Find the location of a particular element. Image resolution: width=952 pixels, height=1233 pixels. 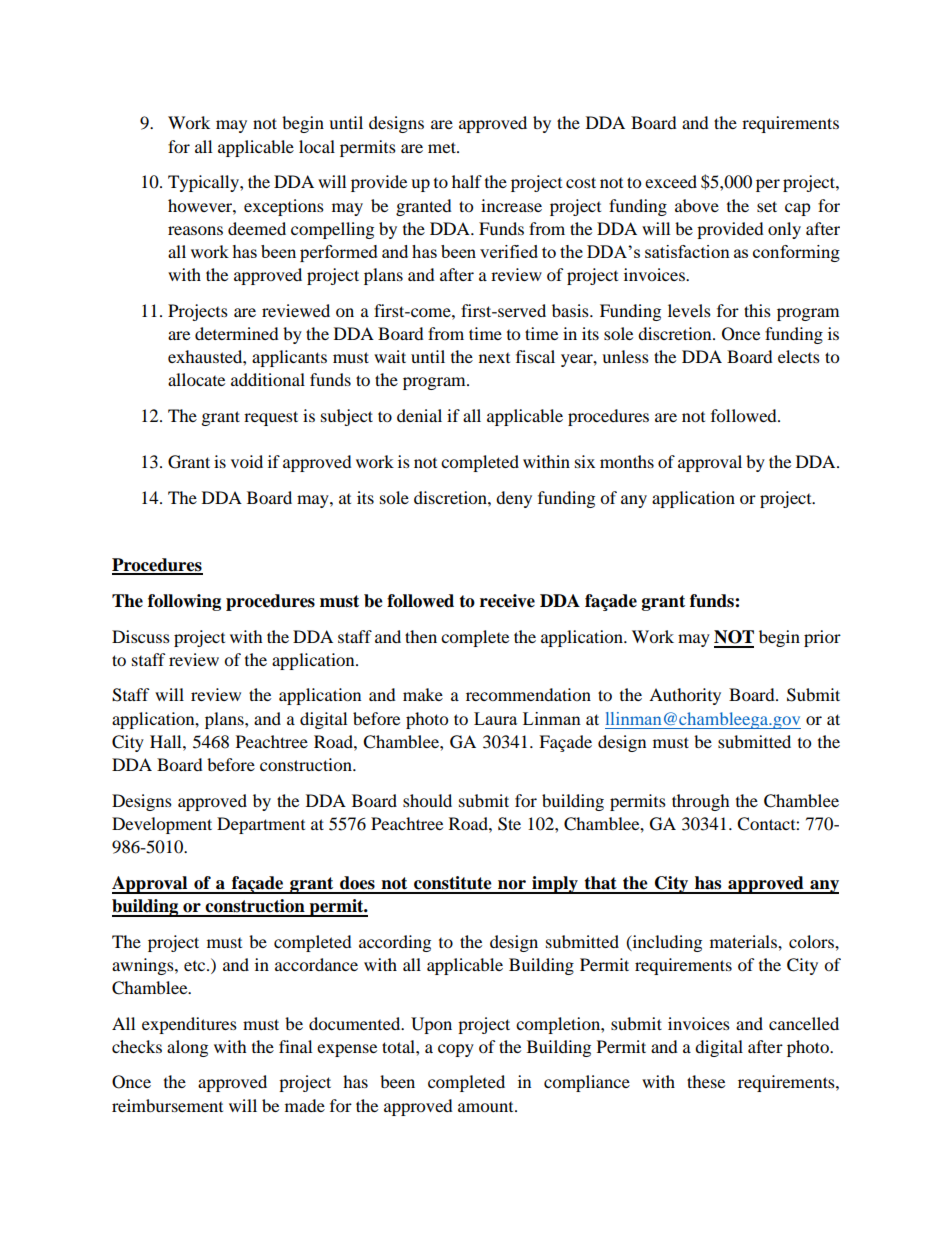

amount is located at coordinates (487, 1107).
